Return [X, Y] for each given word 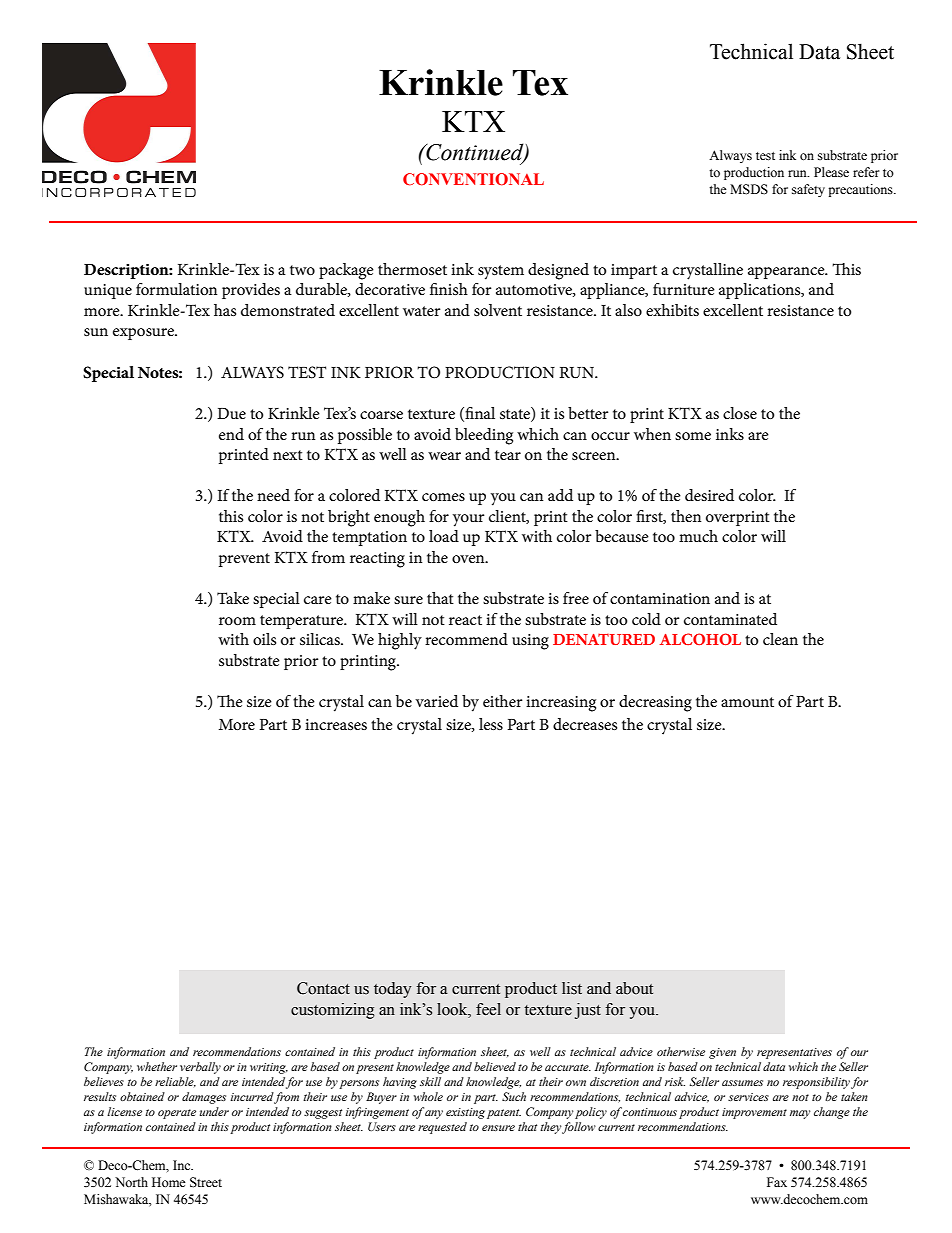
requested [442, 1128]
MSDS [749, 189]
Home [169, 1182]
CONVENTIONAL [473, 179]
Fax [777, 1182]
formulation [176, 289]
